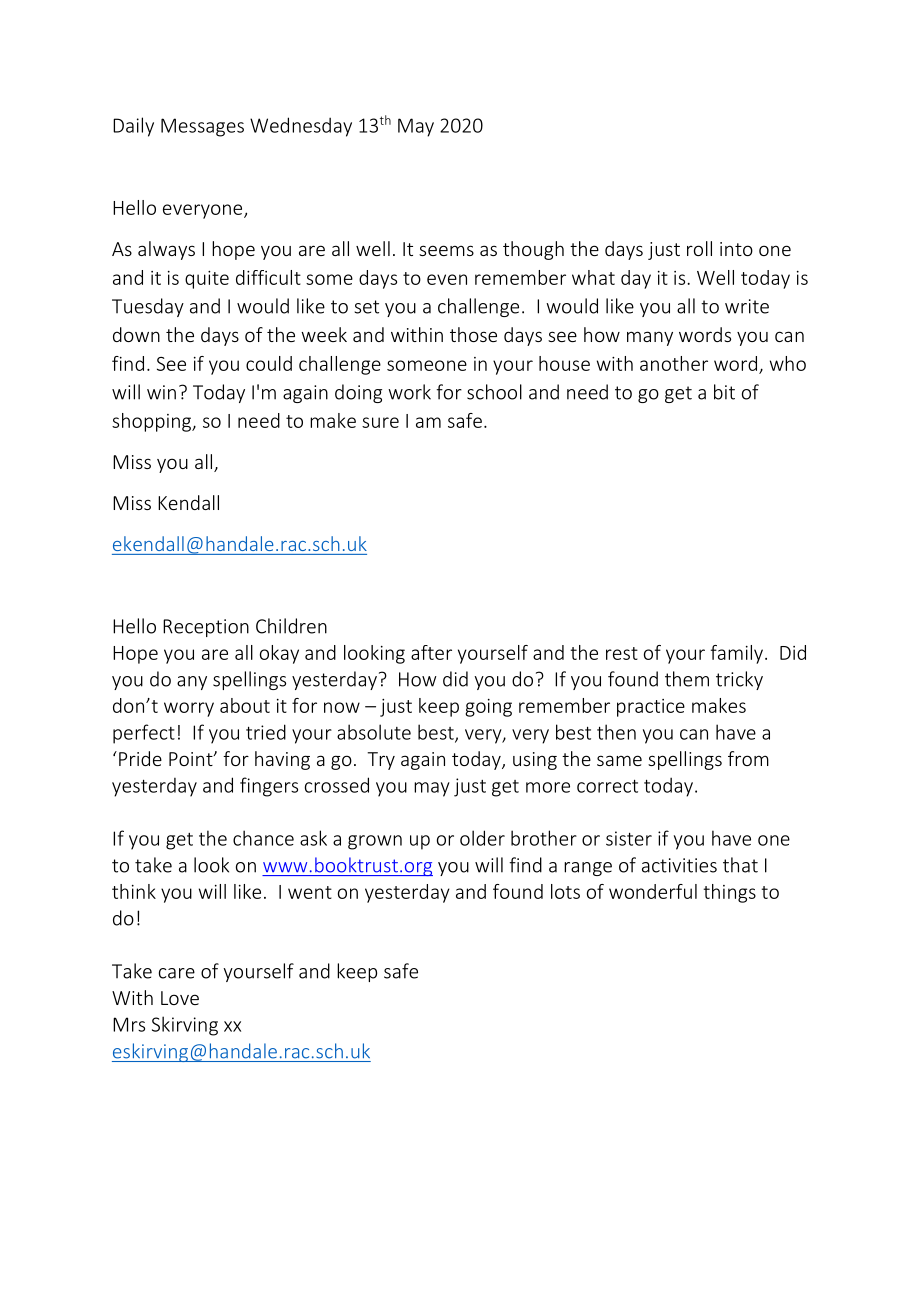 This document has height=1308, width=924. I want to click on seems, so click(446, 250).
